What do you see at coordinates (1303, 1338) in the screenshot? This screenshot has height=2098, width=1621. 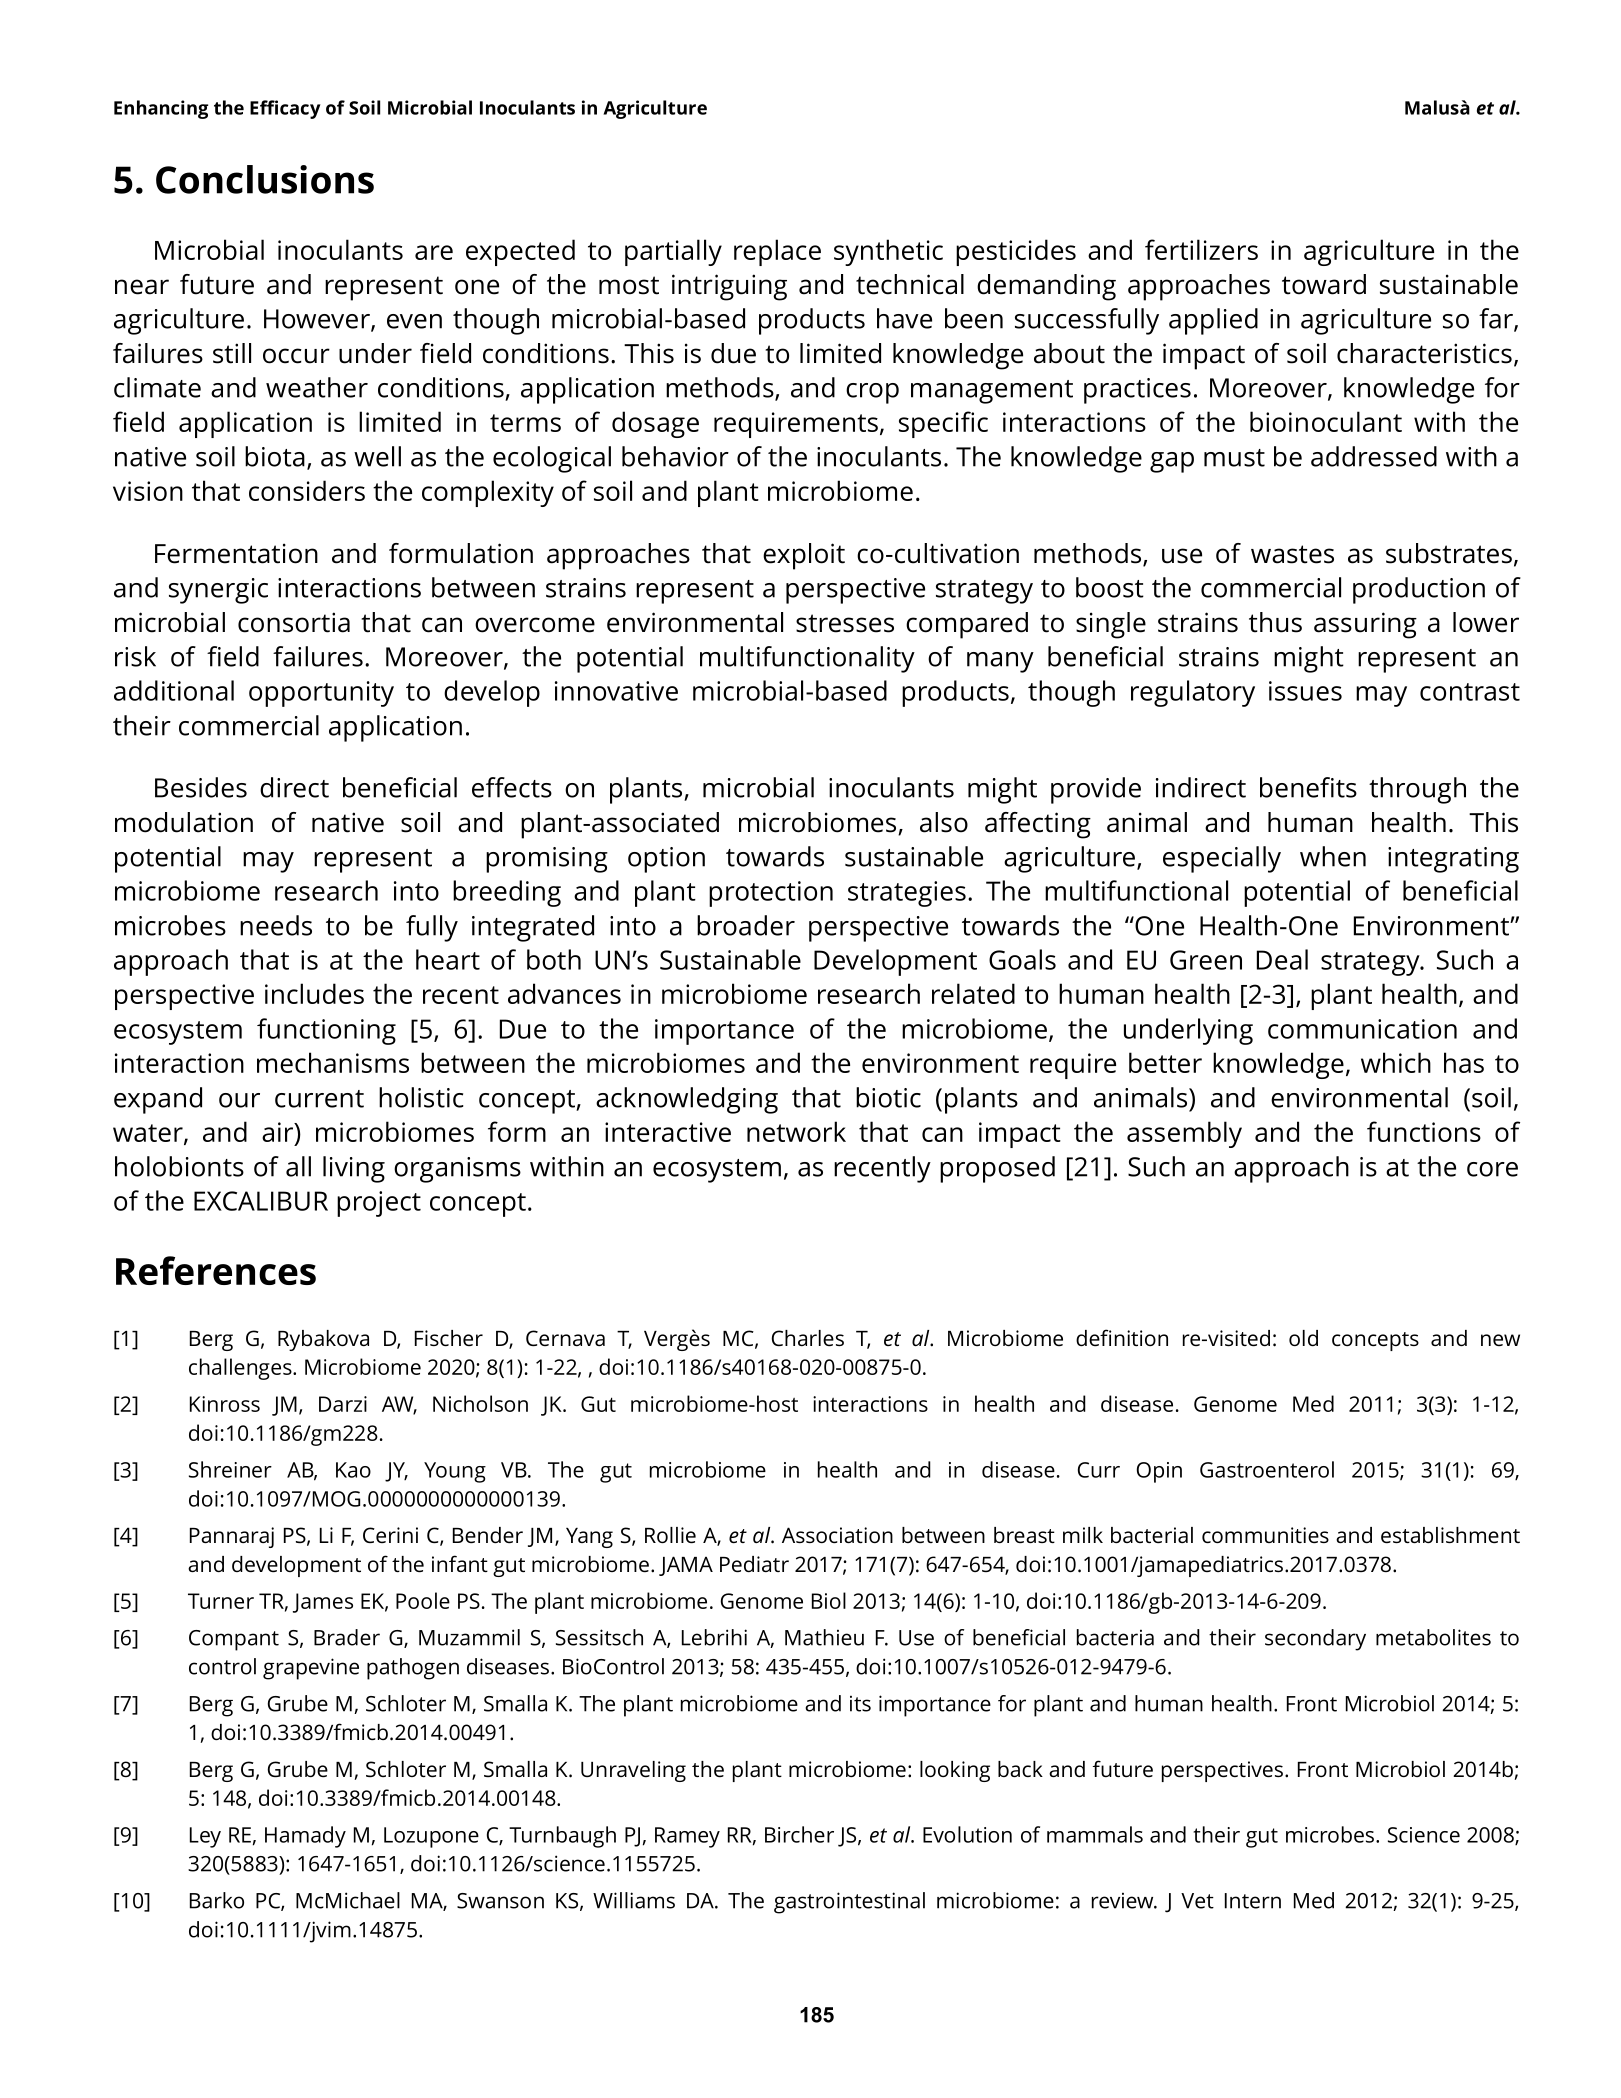 I see `old` at bounding box center [1303, 1338].
